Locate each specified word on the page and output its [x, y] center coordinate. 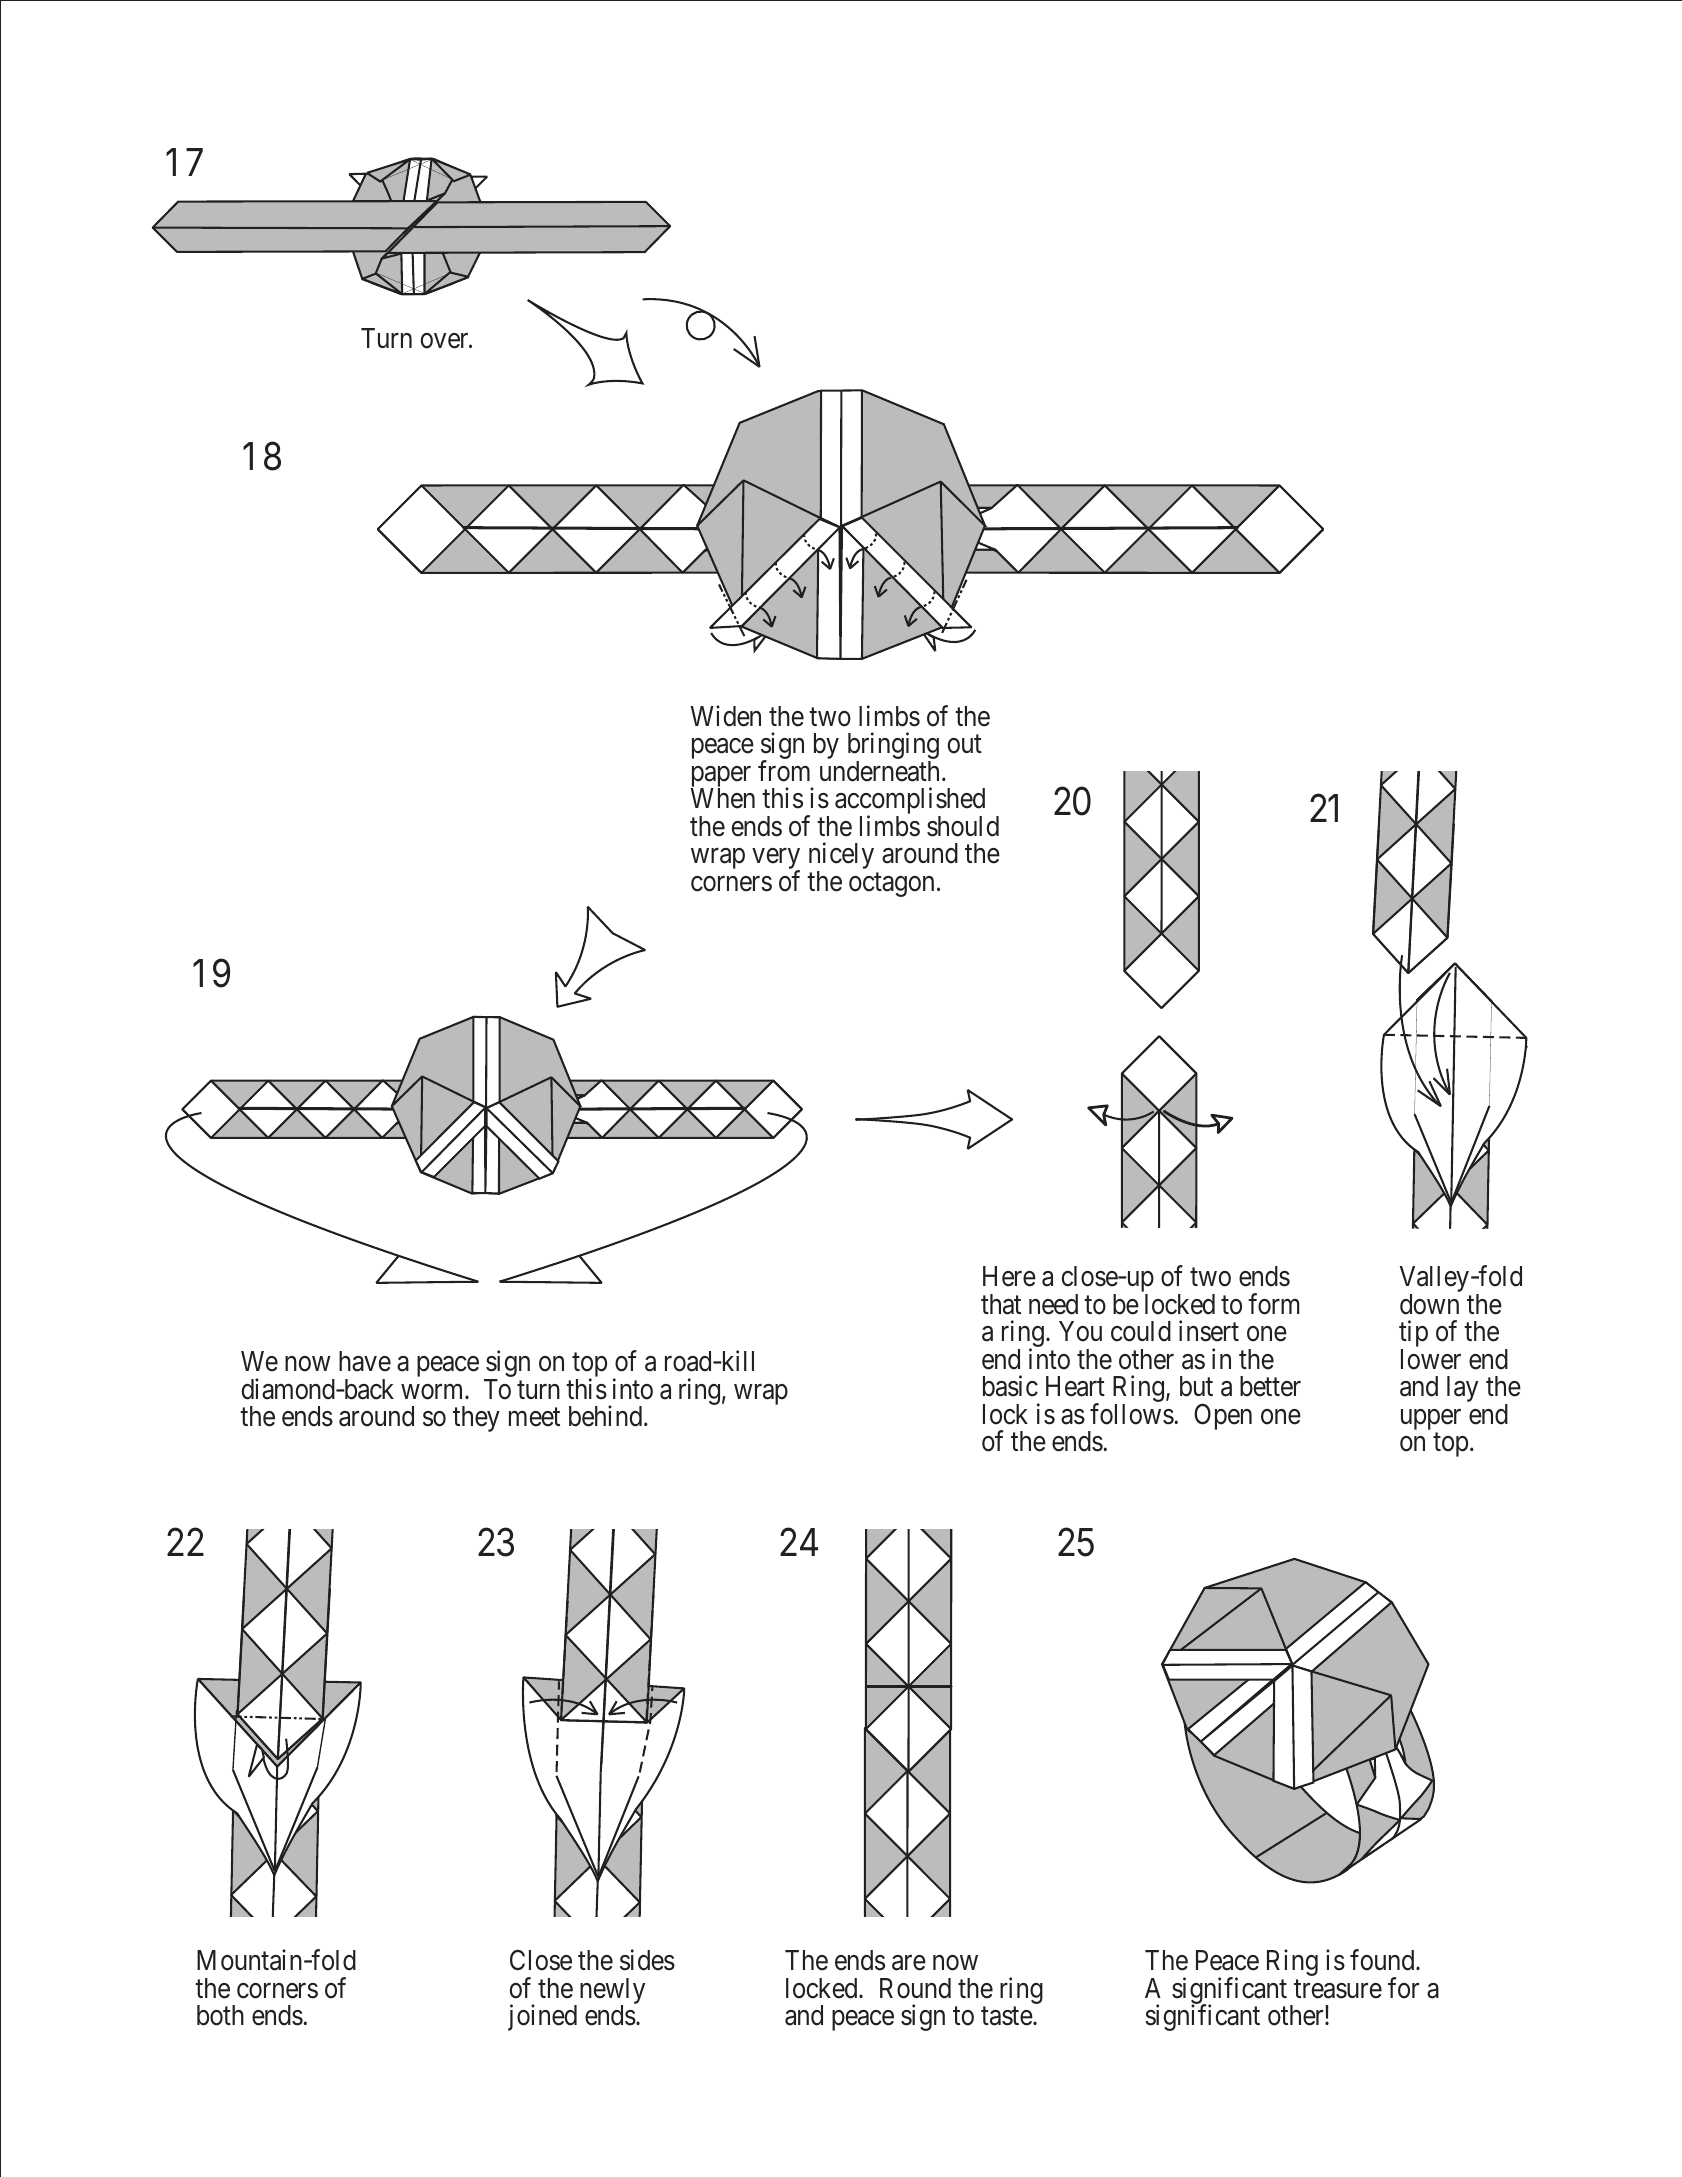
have [365, 1361]
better [1270, 1386]
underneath [881, 771]
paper [720, 778]
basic [1010, 1386]
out [964, 744]
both [220, 2015]
